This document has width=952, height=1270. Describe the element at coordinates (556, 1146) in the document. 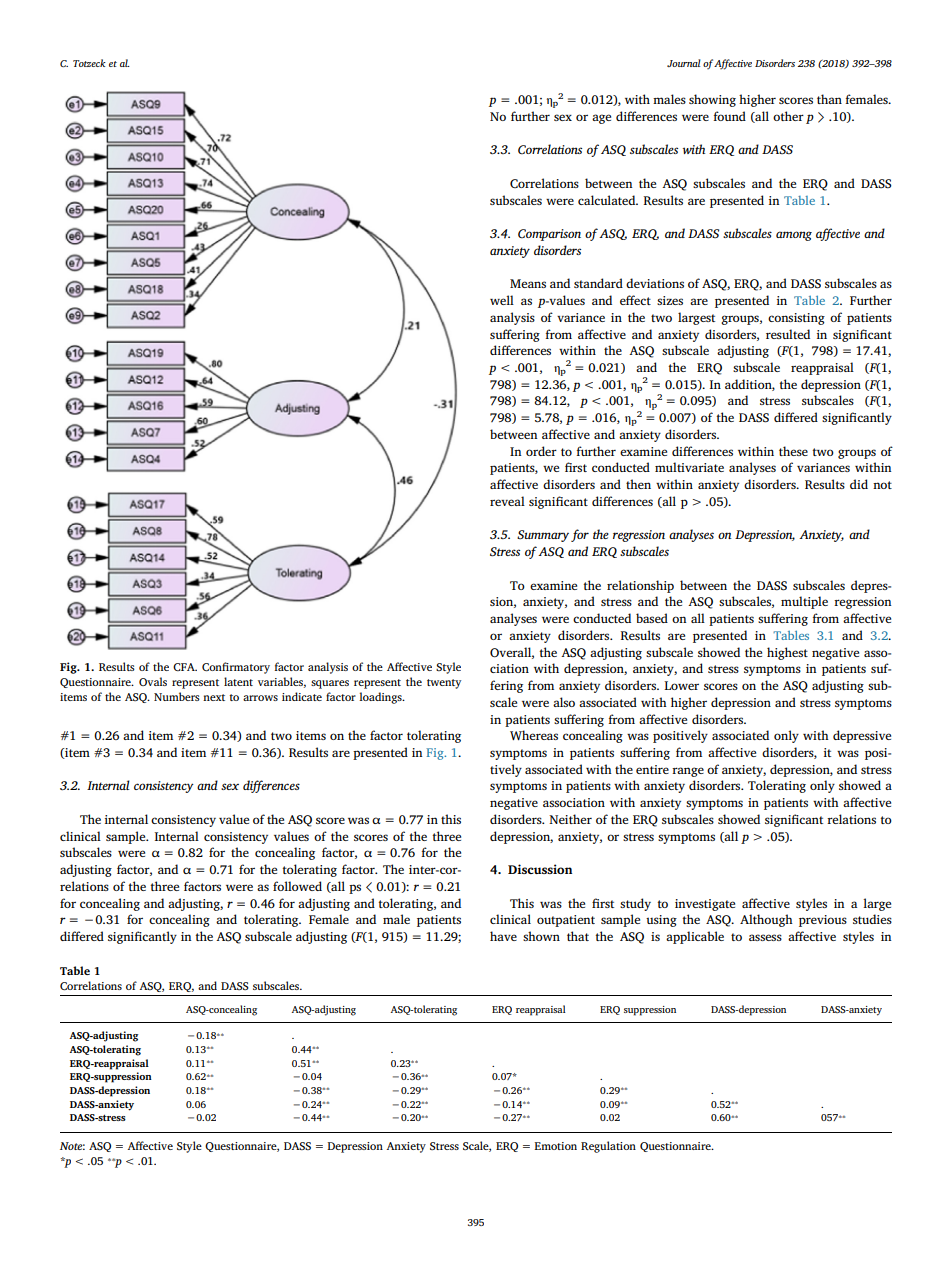

I see `Emotion` at that location.
